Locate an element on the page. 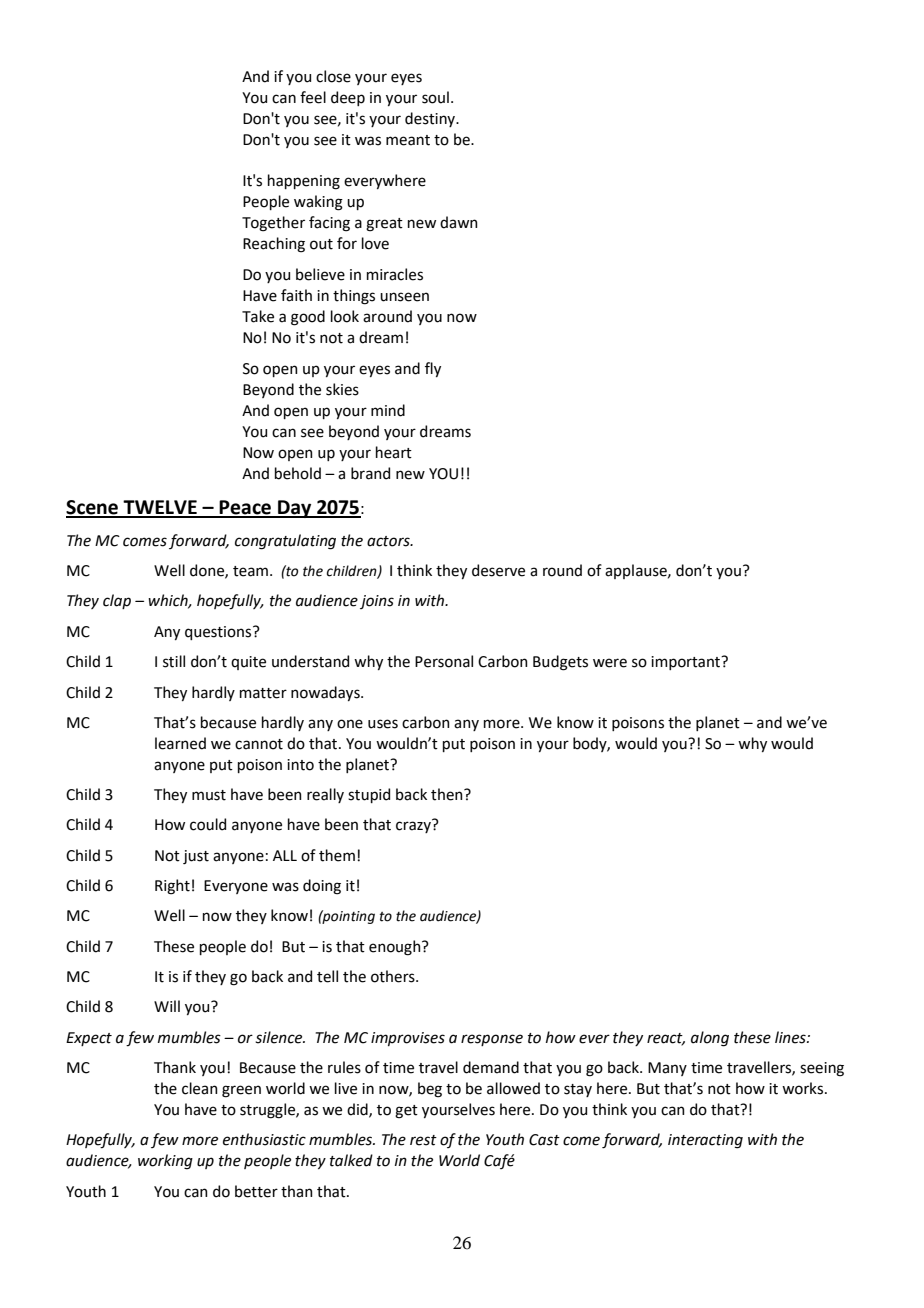  TWELVE is located at coordinates (160, 508).
